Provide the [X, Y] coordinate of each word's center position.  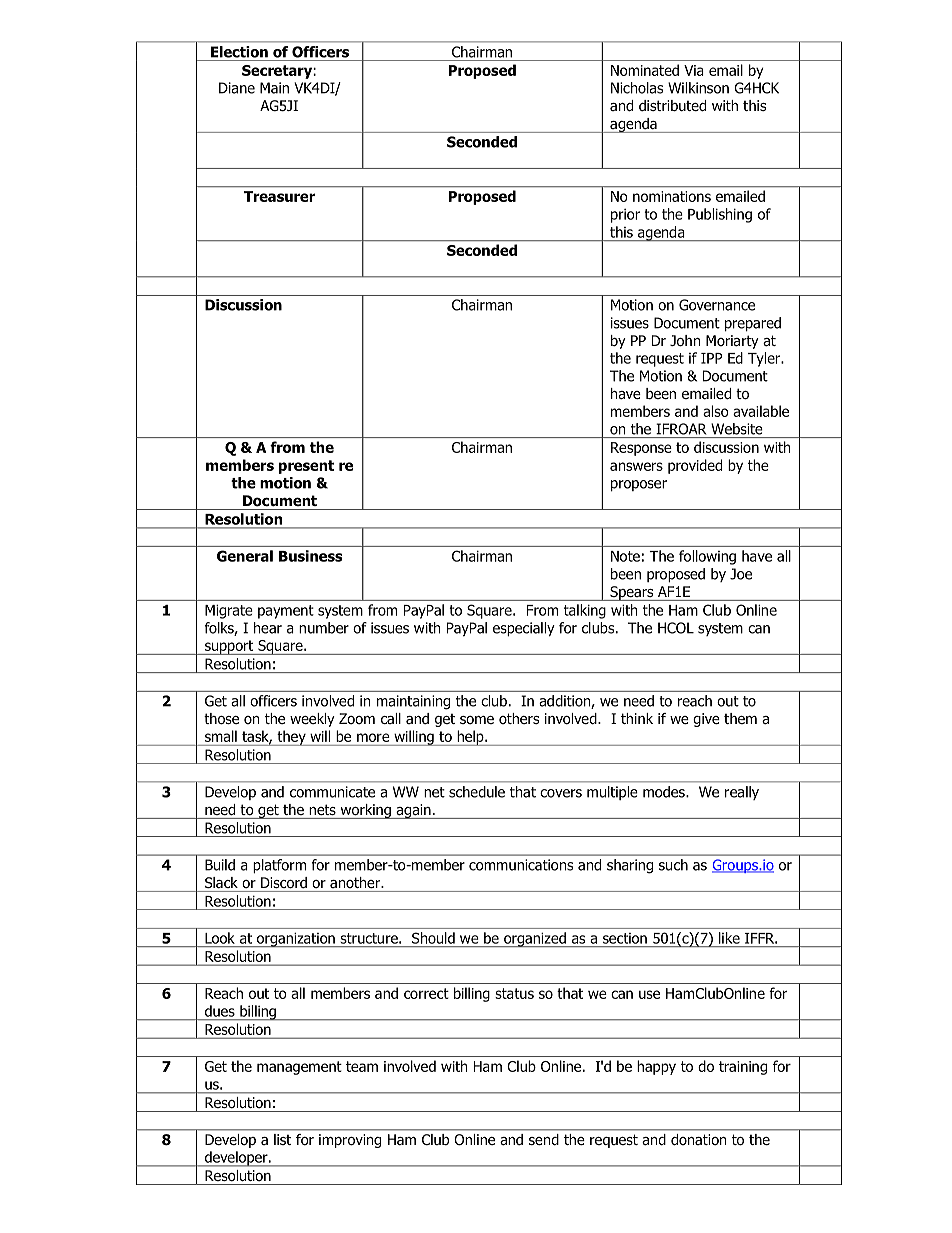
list [282, 1139]
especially [524, 629]
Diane [237, 88]
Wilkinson [698, 88]
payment [286, 612]
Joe [741, 574]
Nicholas [637, 88]
